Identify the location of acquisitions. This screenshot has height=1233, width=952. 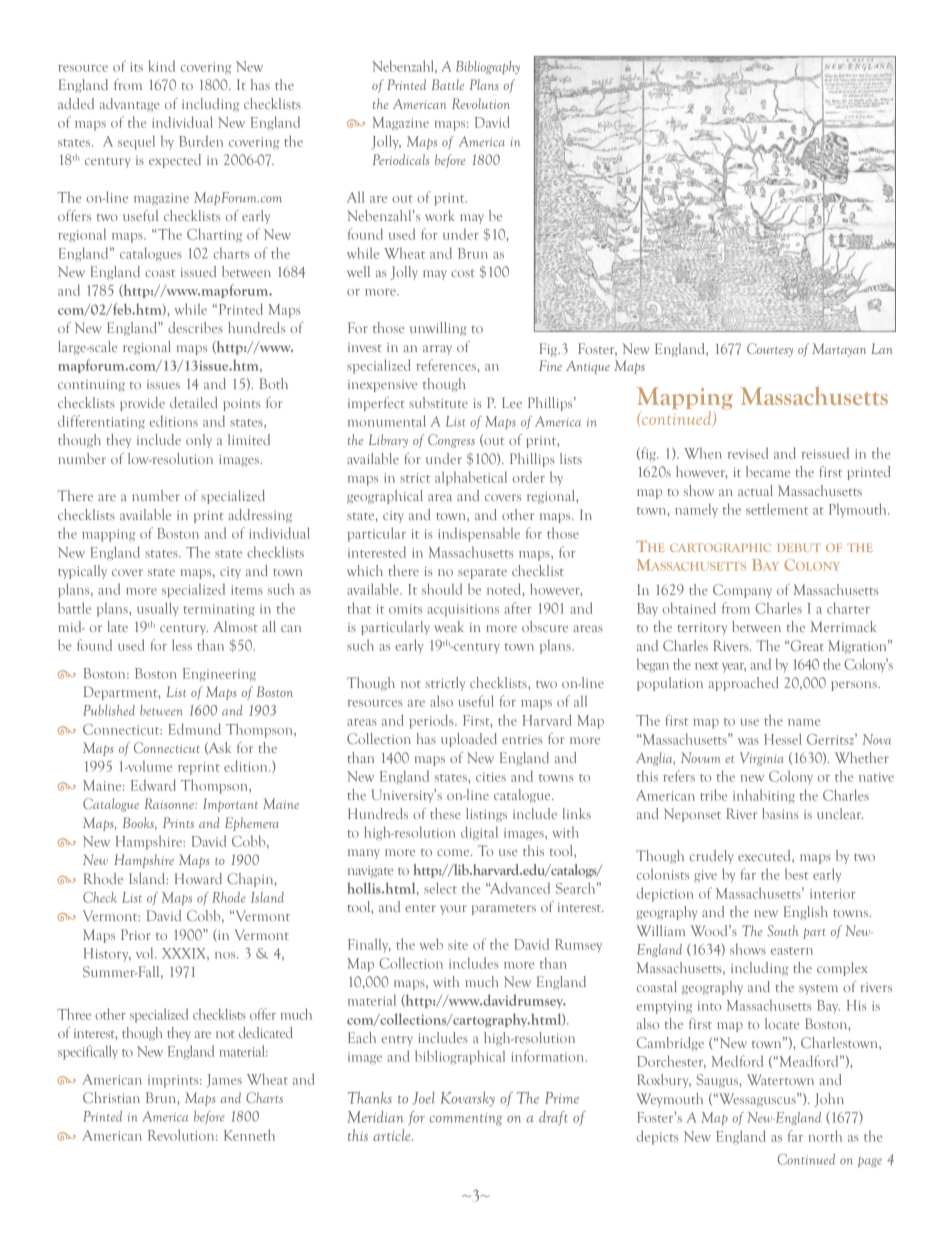
(463, 610).
